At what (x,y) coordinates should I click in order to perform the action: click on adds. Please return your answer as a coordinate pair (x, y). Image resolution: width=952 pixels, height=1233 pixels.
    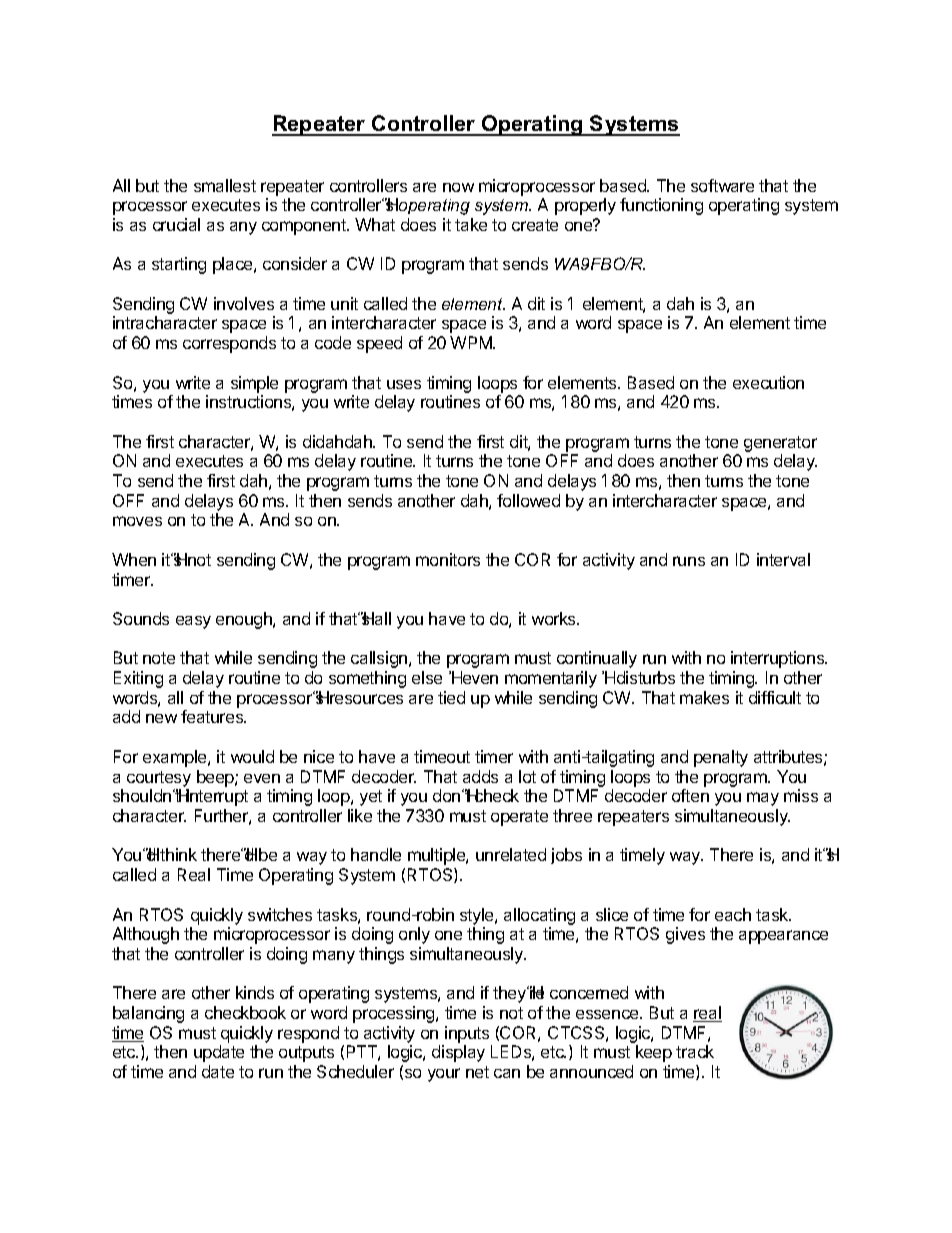
    Looking at the image, I should click on (480, 776).
